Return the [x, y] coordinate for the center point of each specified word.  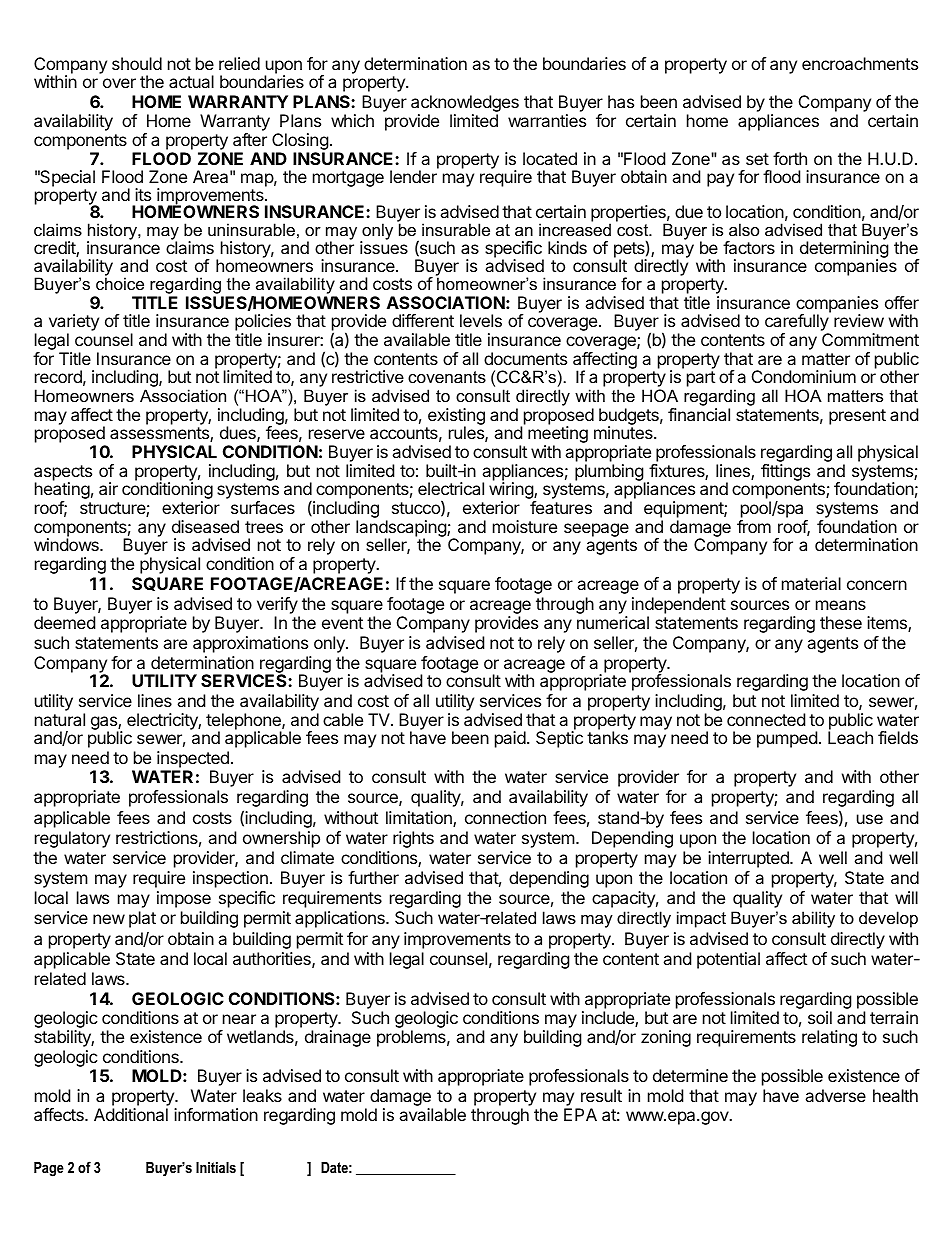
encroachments [860, 63]
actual [191, 81]
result [601, 1095]
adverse [835, 1095]
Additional [131, 1114]
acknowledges [465, 103]
